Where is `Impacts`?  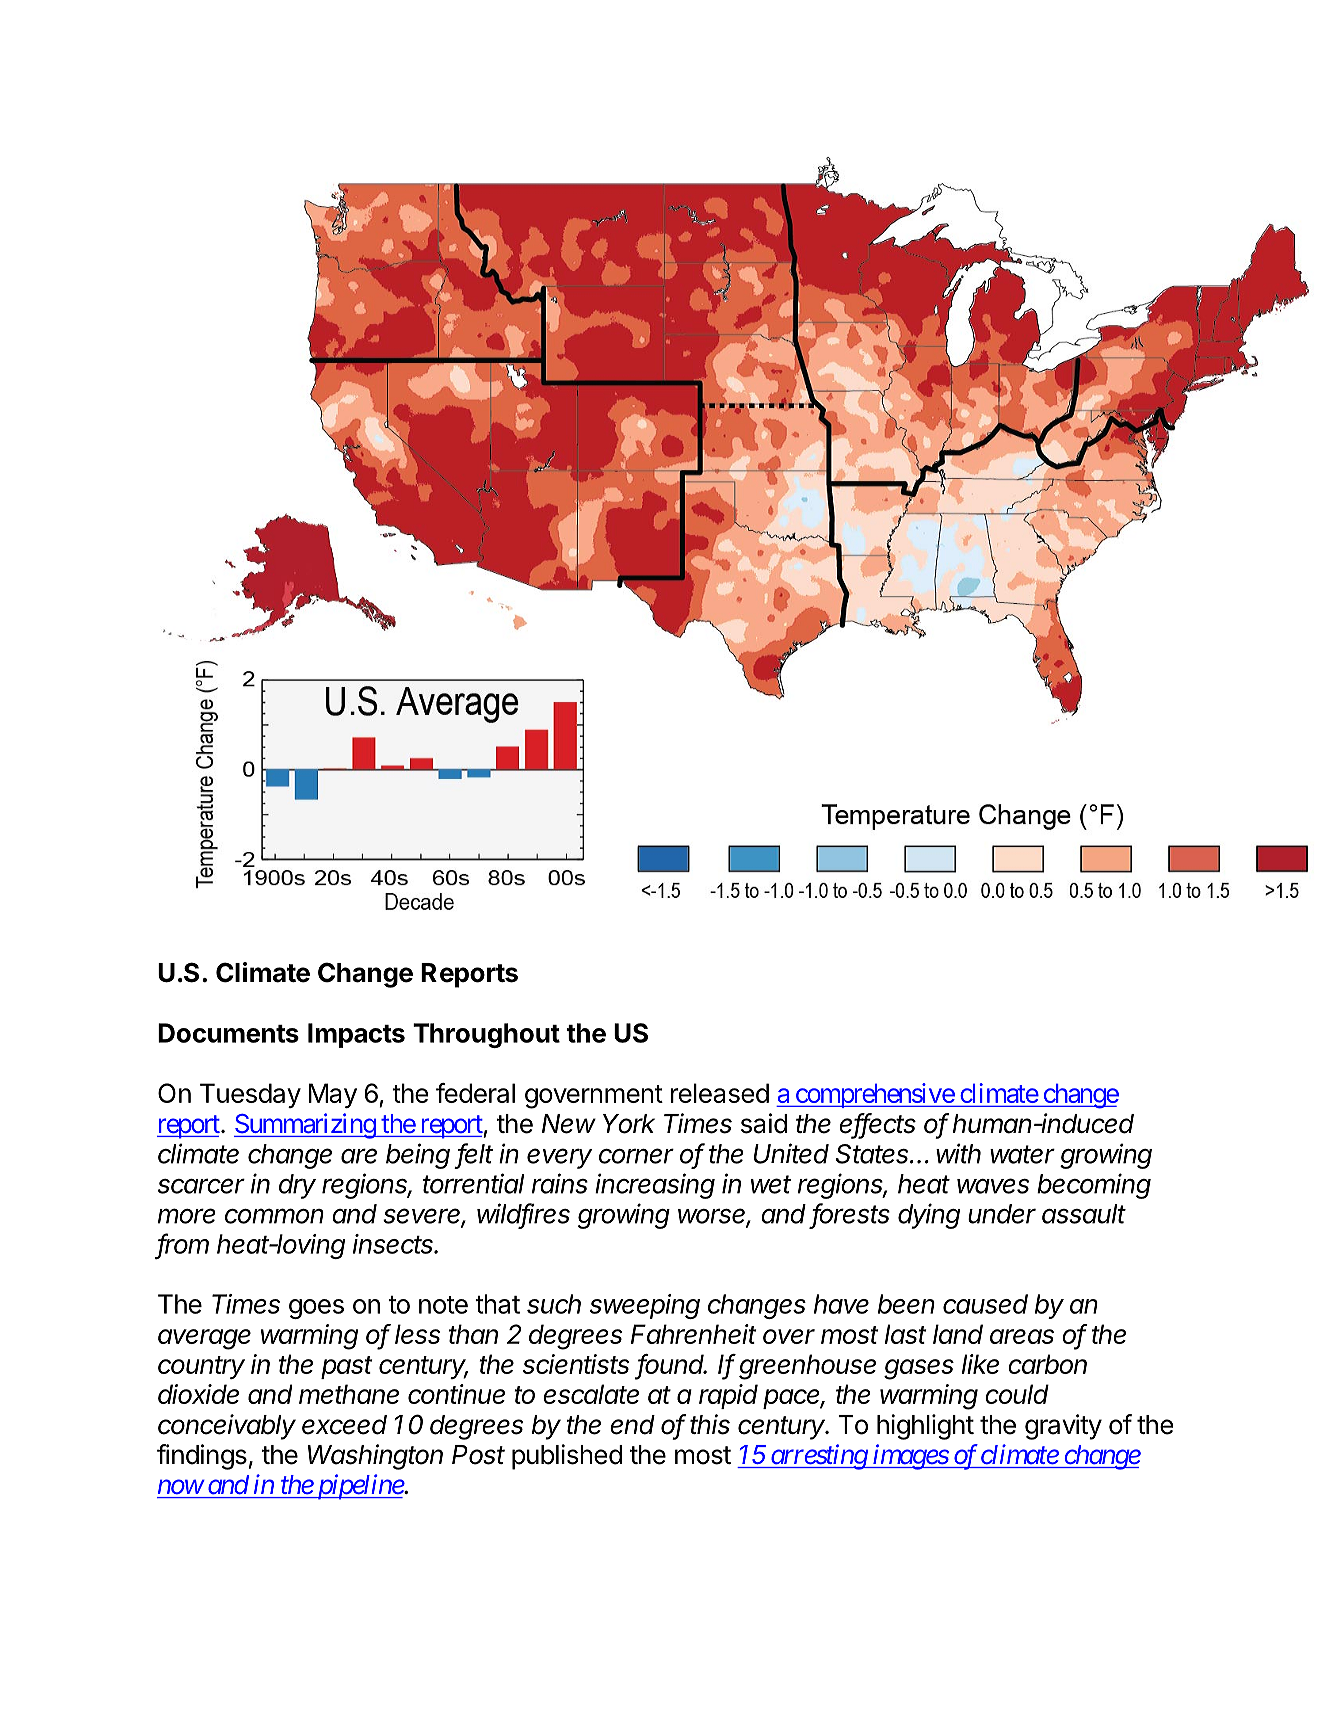 Impacts is located at coordinates (356, 1035).
